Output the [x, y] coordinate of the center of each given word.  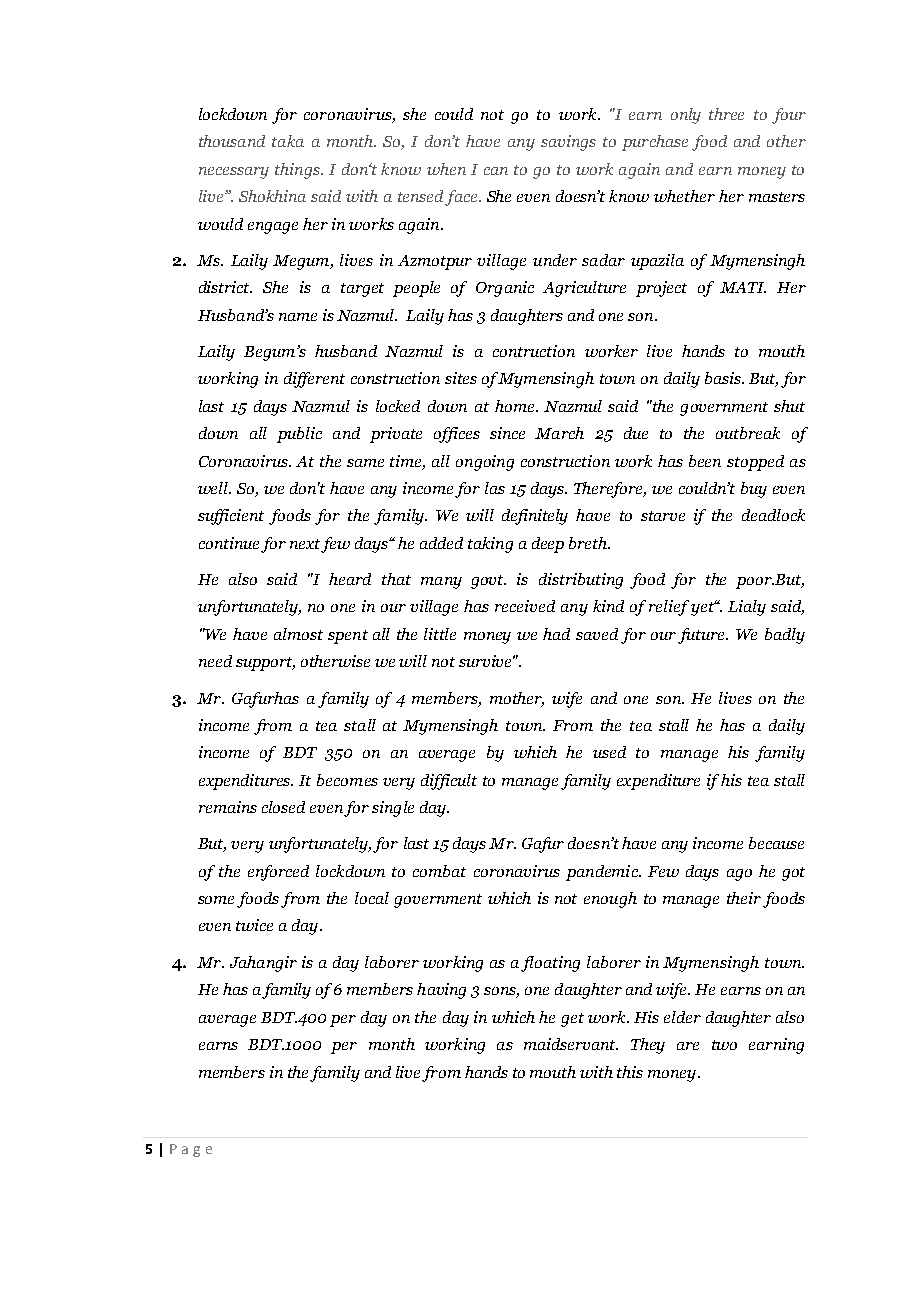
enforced [278, 873]
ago [739, 875]
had [556, 634]
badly [785, 636]
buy [754, 490]
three [726, 114]
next [305, 544]
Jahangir [263, 964]
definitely [535, 517]
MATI [743, 287]
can [496, 171]
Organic [505, 289]
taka [288, 141]
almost [298, 634]
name [298, 317]
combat [439, 871]
